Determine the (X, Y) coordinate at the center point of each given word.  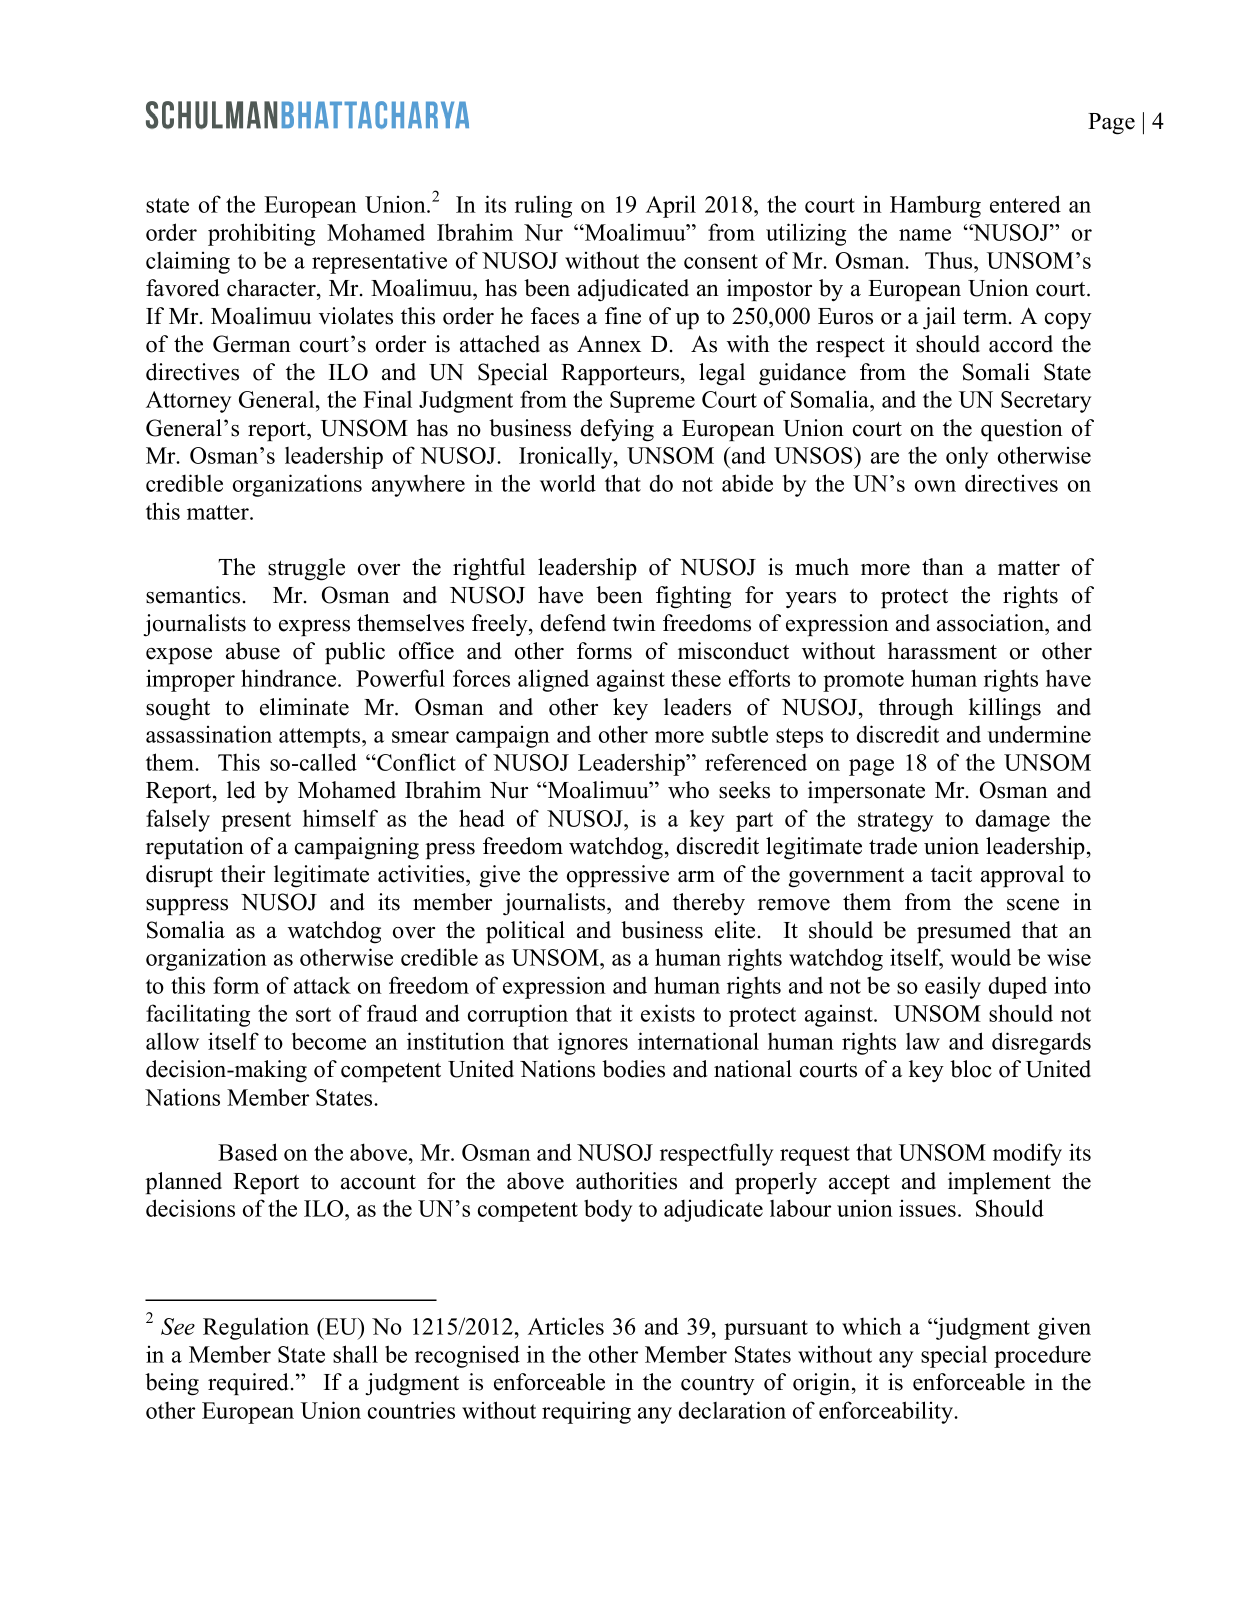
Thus (950, 260)
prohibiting (261, 234)
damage (1013, 820)
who (688, 790)
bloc (971, 1069)
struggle (306, 569)
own (935, 486)
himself (340, 818)
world (568, 483)
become (329, 1041)
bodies (633, 1069)
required (250, 1384)
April (671, 206)
